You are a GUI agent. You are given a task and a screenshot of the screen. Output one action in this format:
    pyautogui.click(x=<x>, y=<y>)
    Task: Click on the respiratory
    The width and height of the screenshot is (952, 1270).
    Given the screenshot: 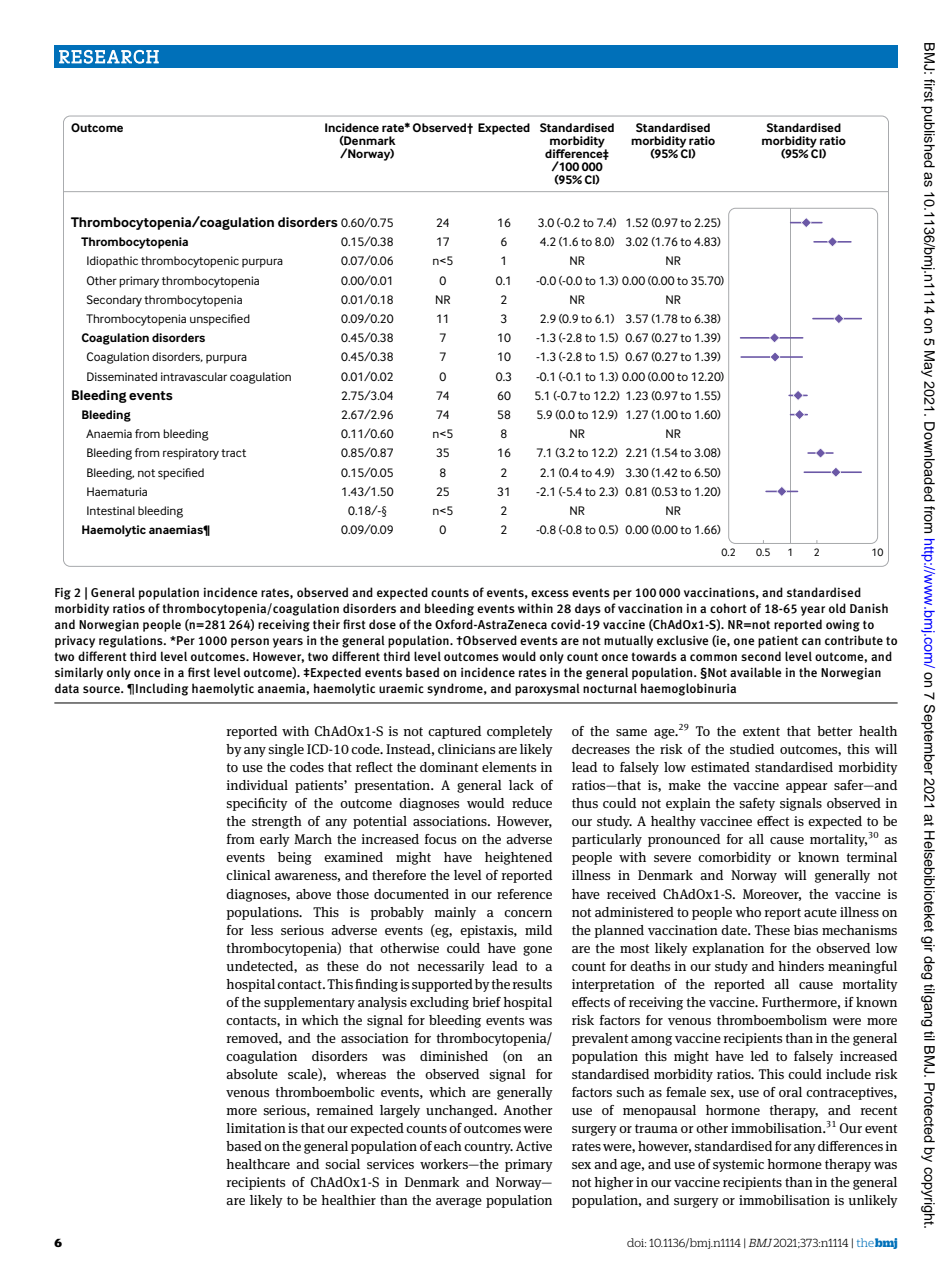 What is the action you would take?
    pyautogui.click(x=191, y=454)
